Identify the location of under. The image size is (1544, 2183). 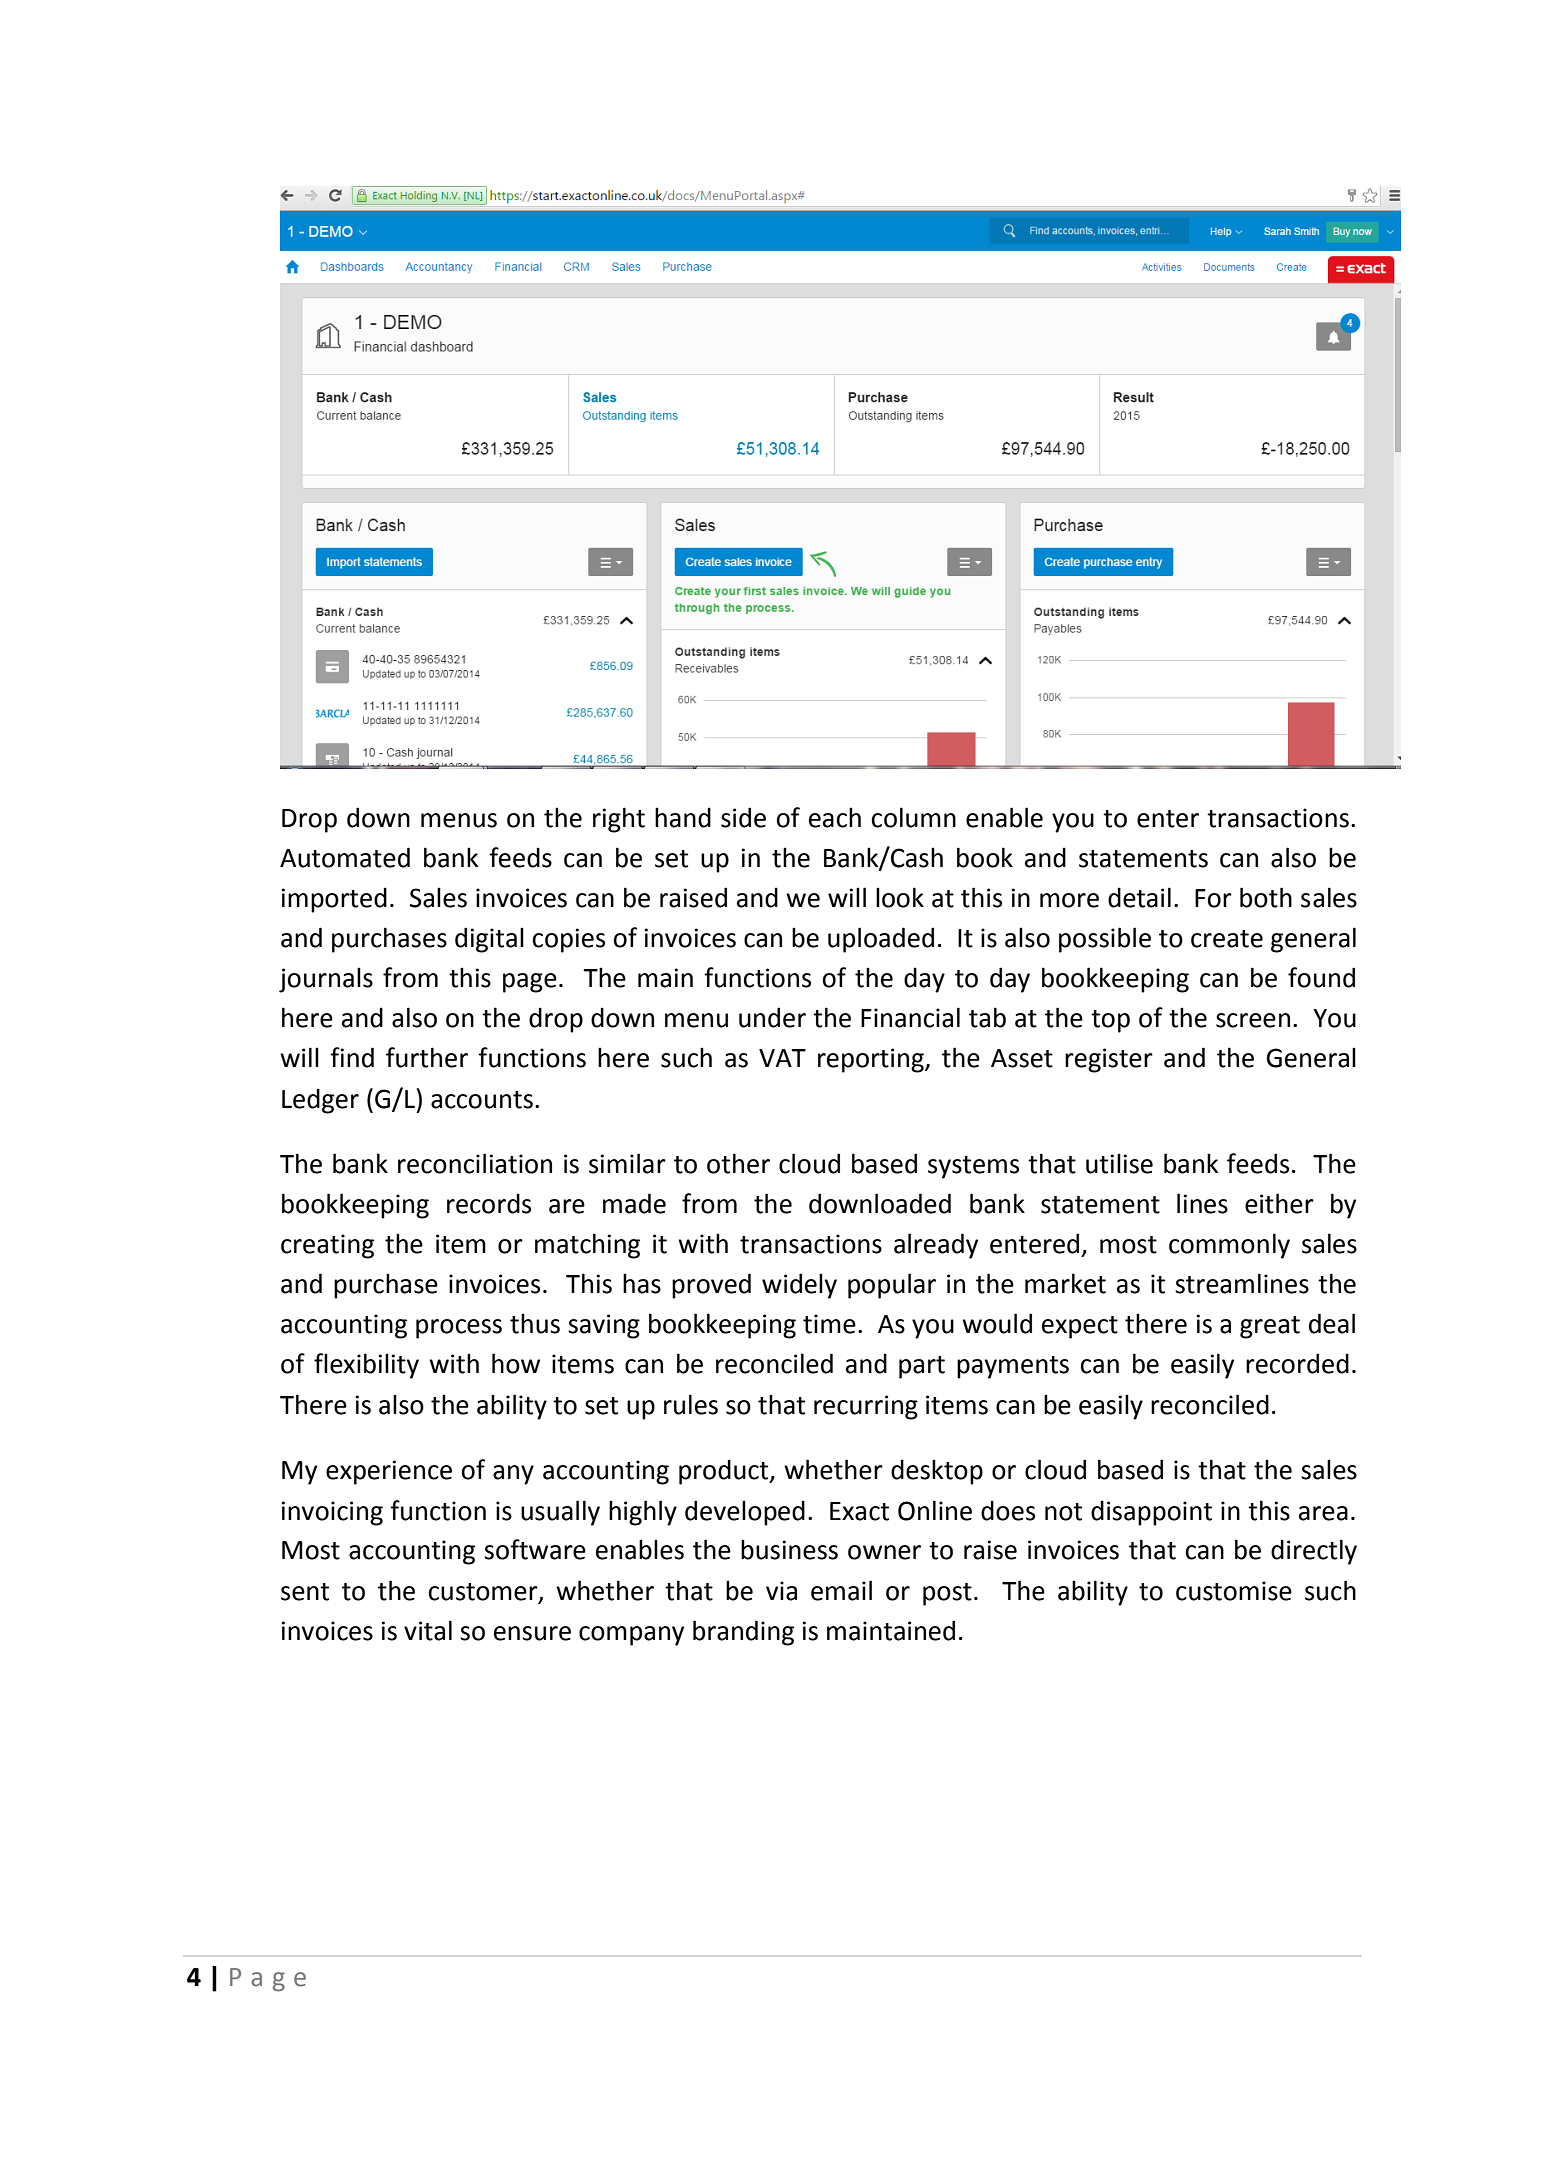
(772, 1017).
